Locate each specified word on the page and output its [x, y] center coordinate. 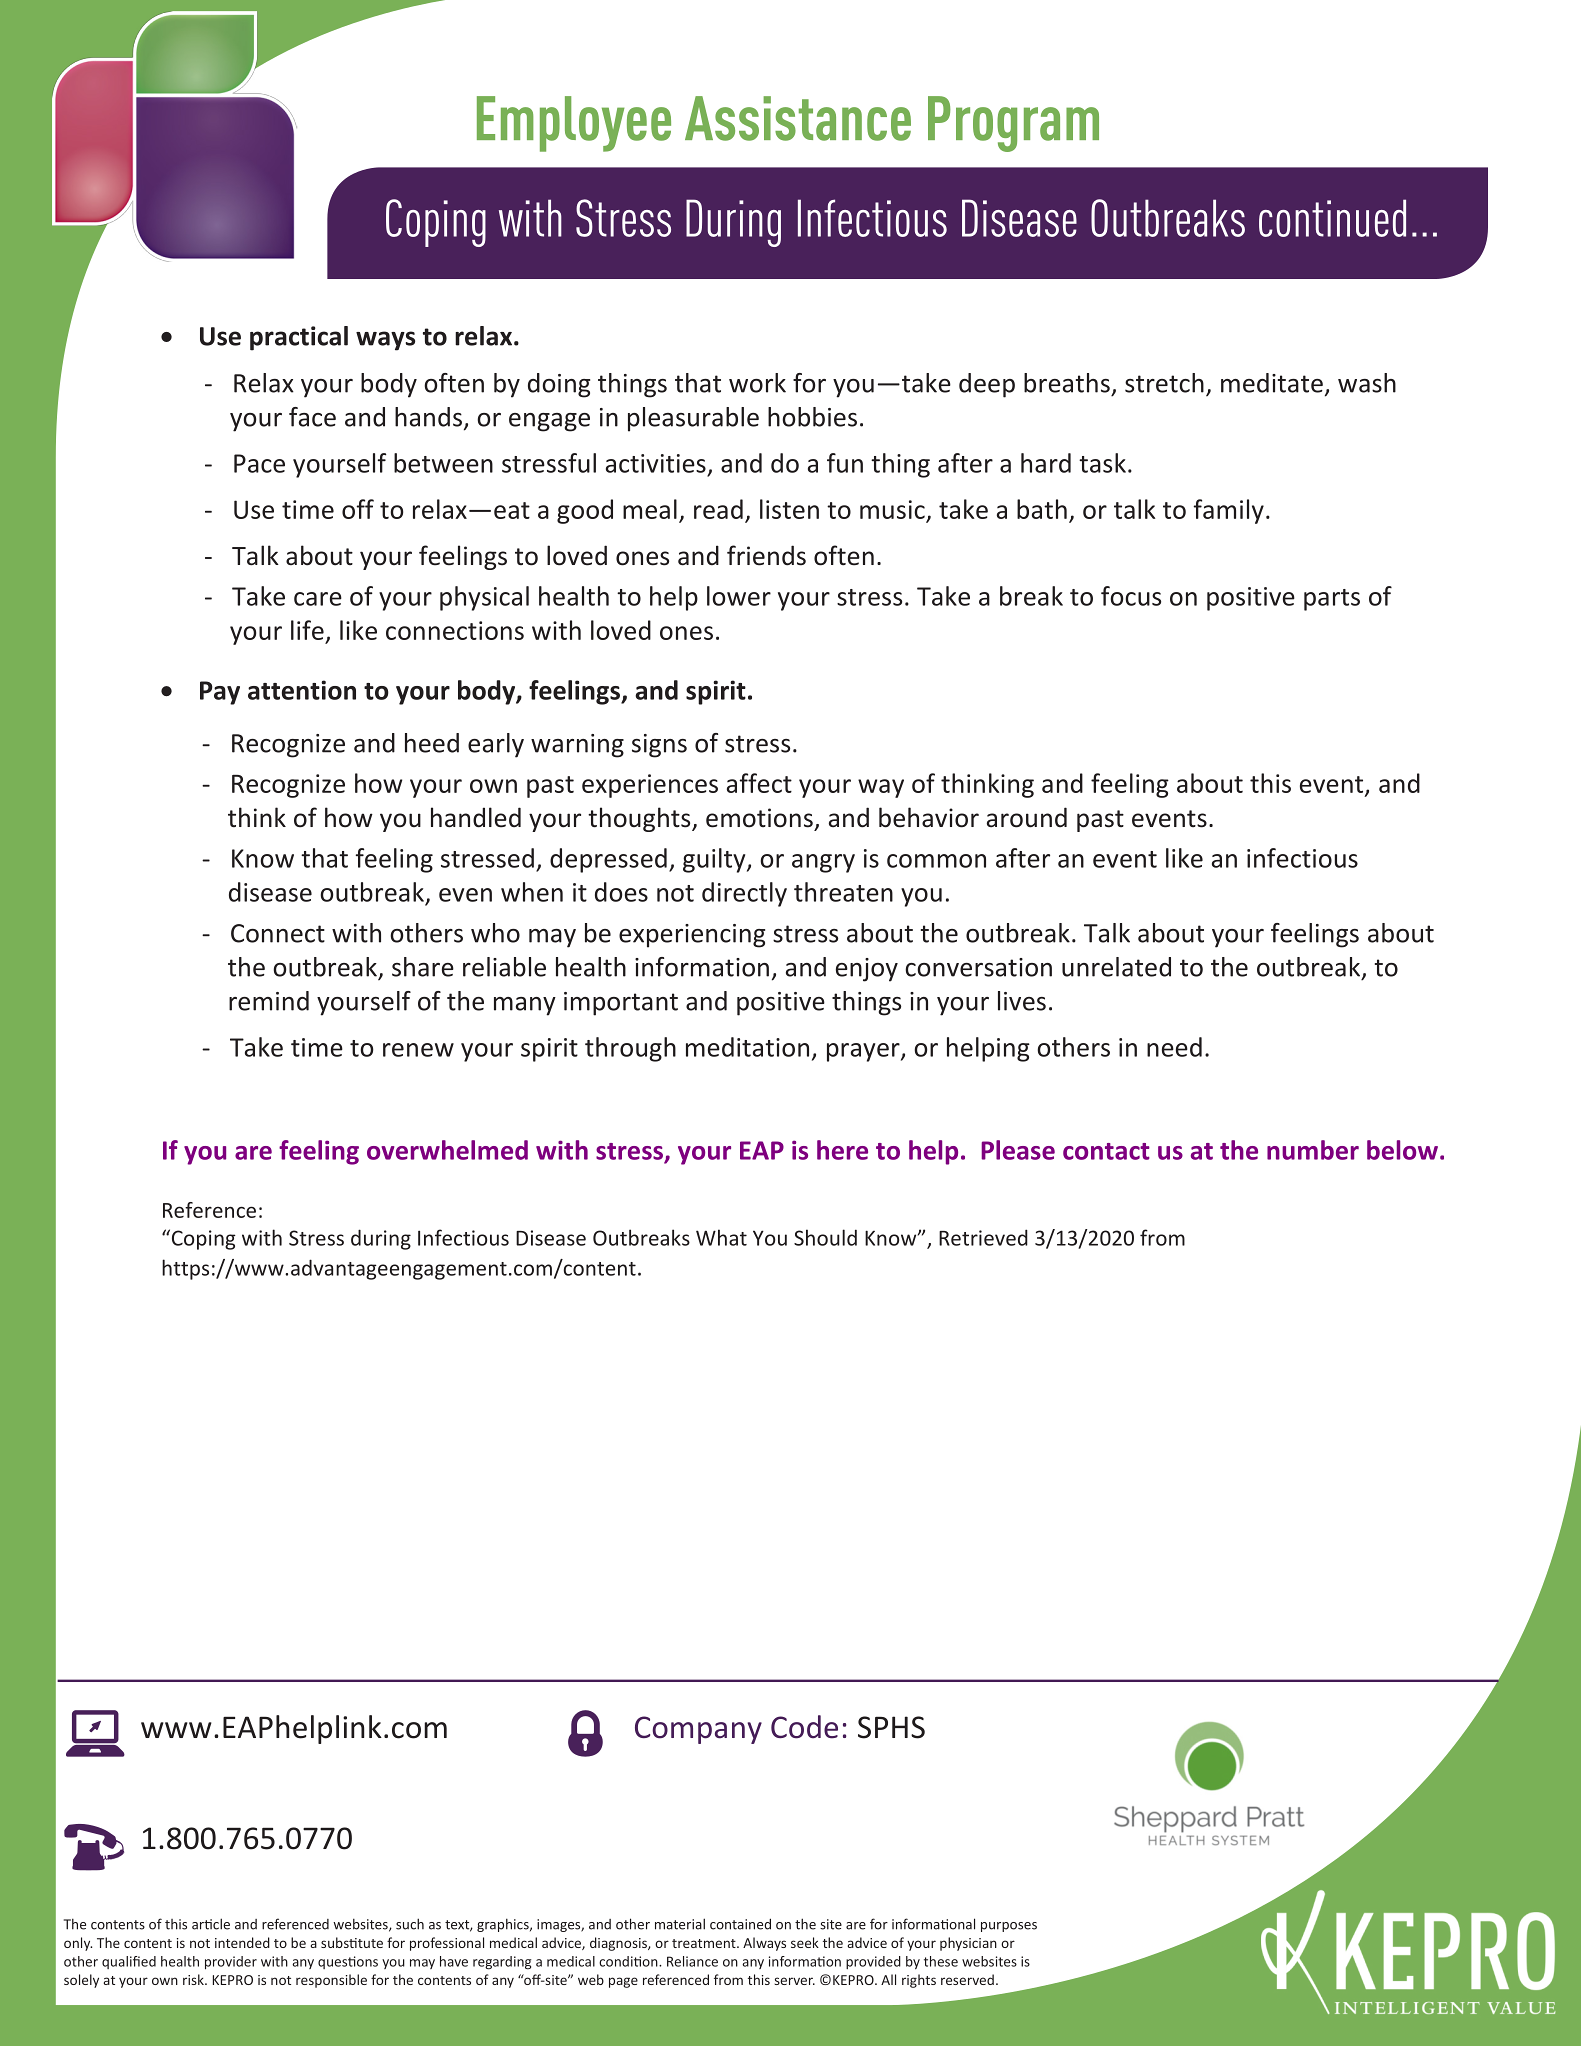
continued [1332, 218]
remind [269, 1001]
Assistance [798, 118]
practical [299, 338]
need [1174, 1047]
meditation [747, 1047]
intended [242, 1942]
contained [740, 1924]
